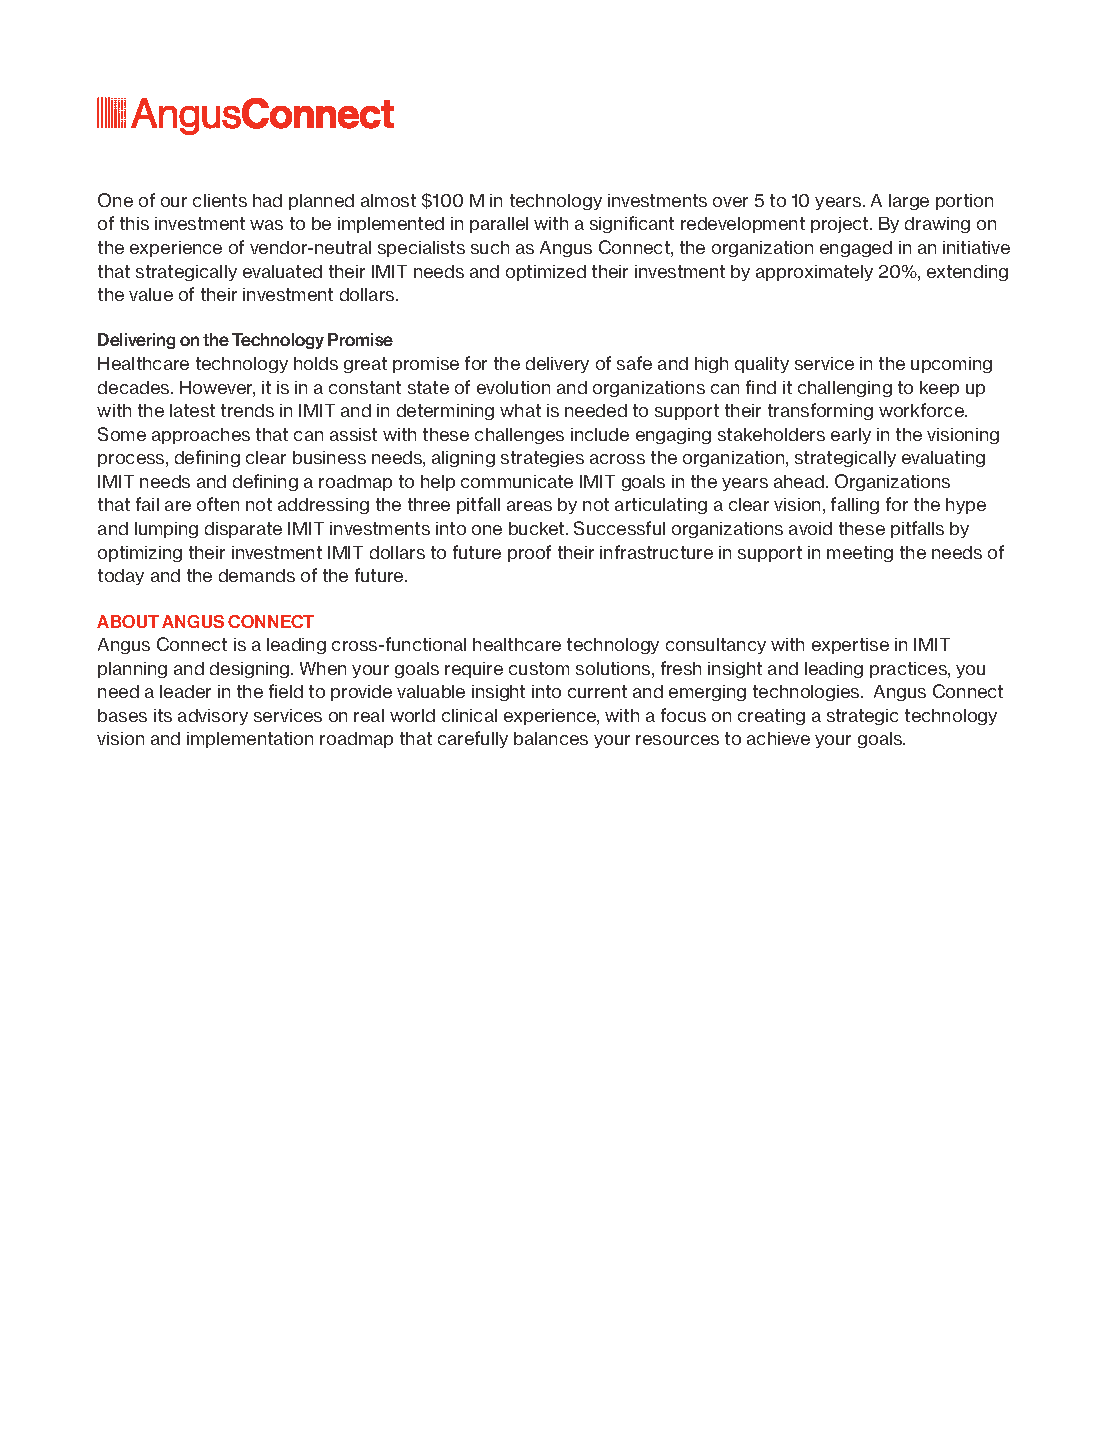  Describe the element at coordinates (128, 621) in the document. I see `ABOUT` at that location.
